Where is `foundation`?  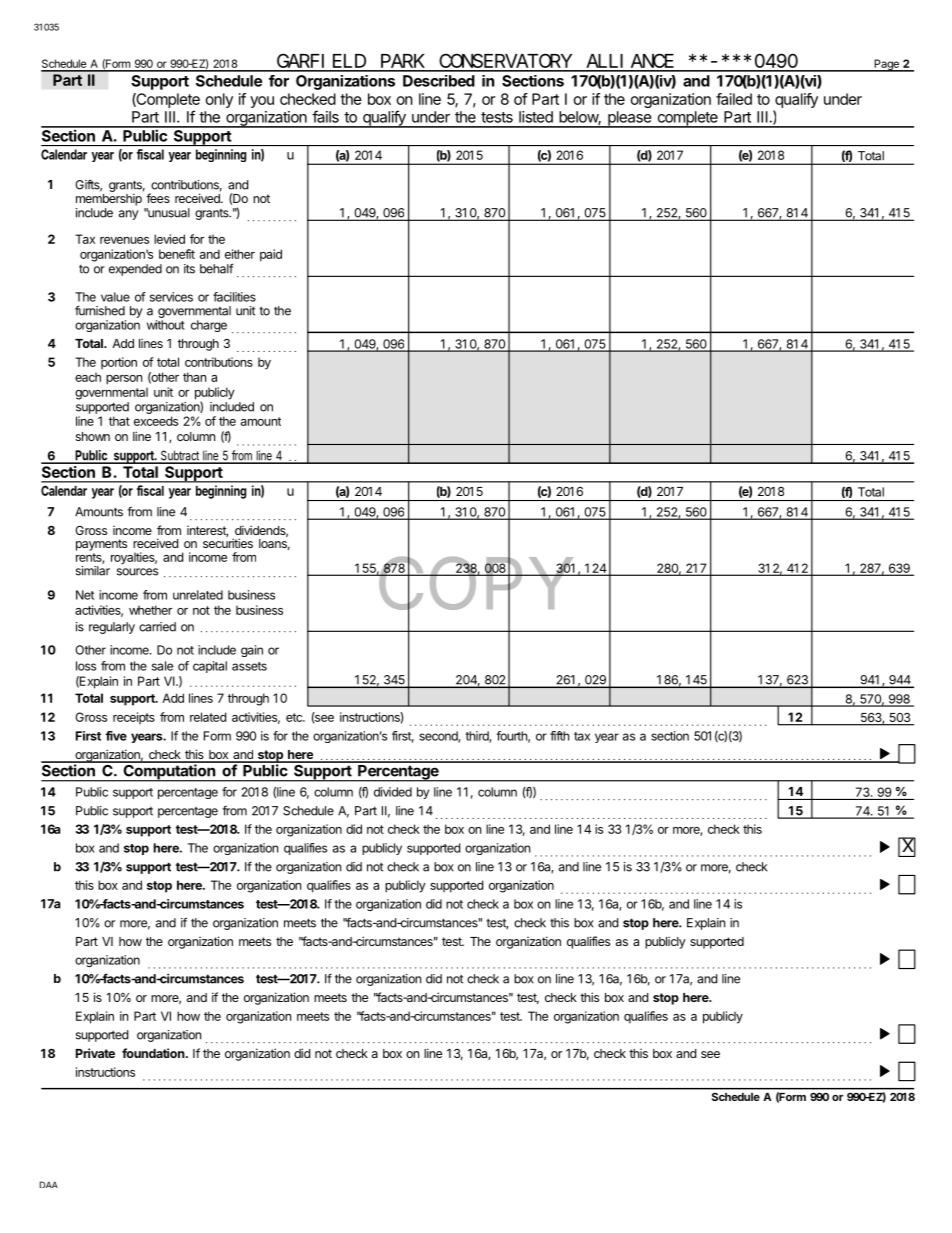 foundation is located at coordinates (154, 1053).
